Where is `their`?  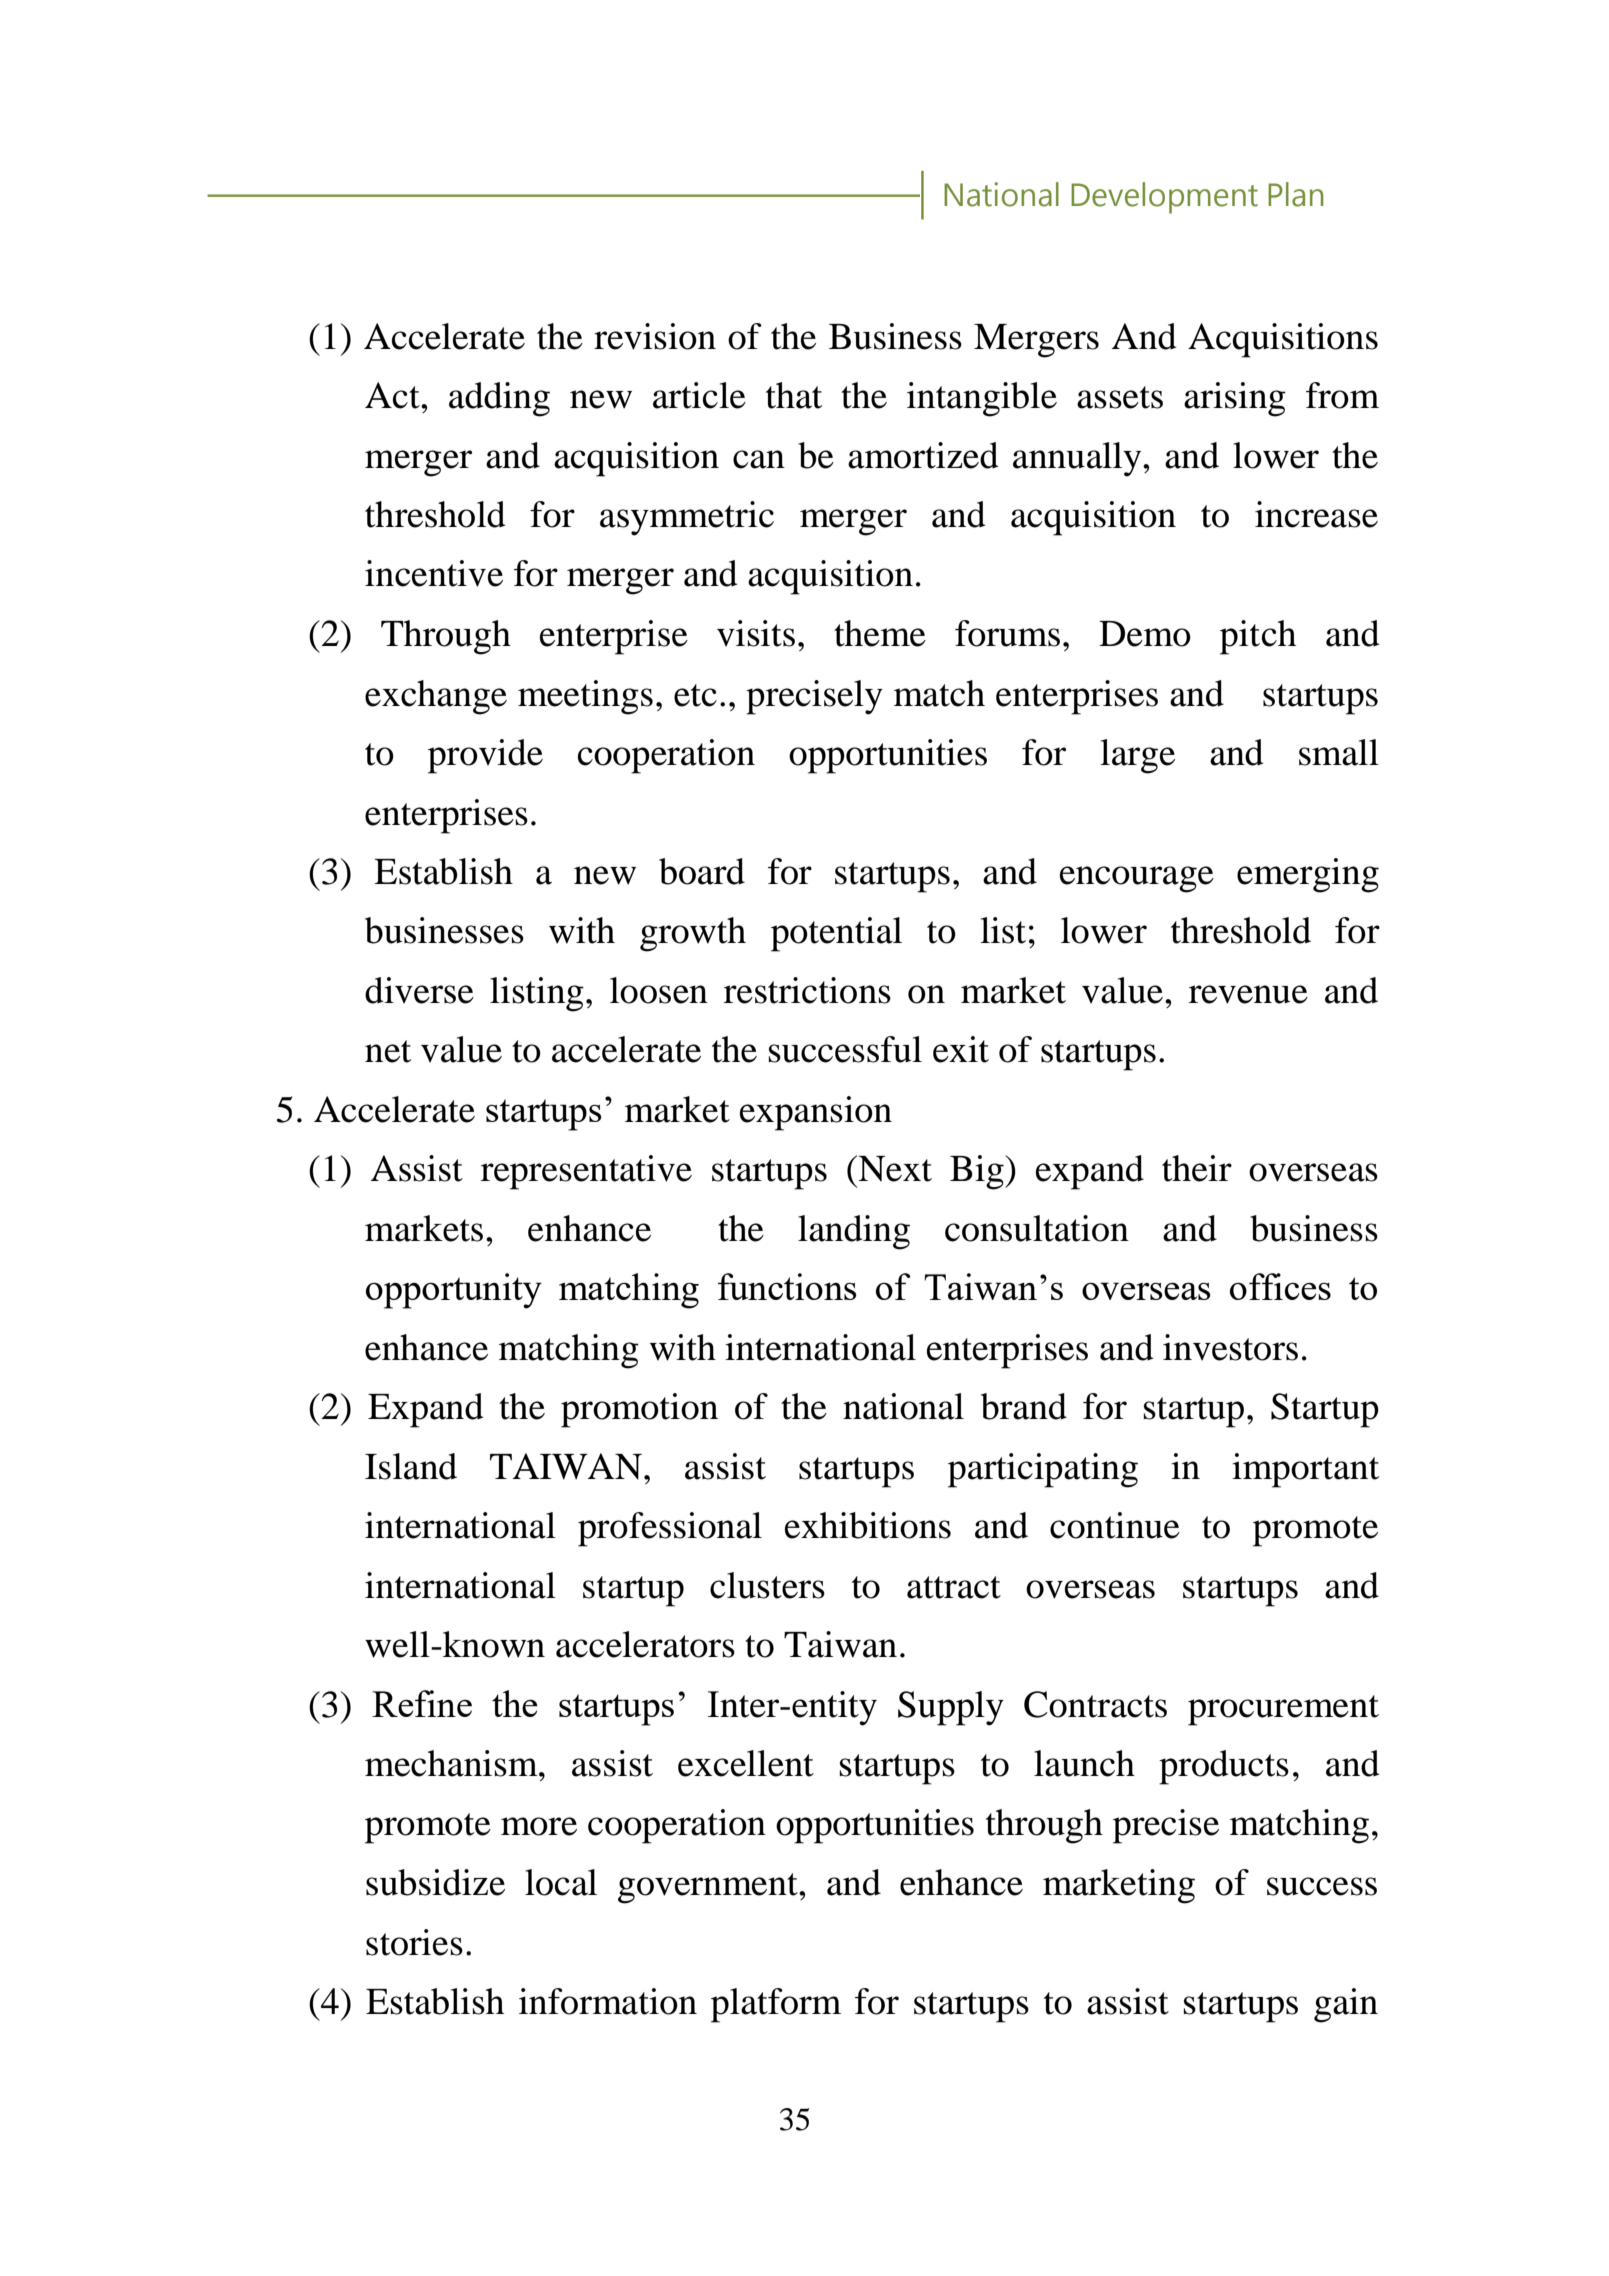
their is located at coordinates (1197, 1168).
